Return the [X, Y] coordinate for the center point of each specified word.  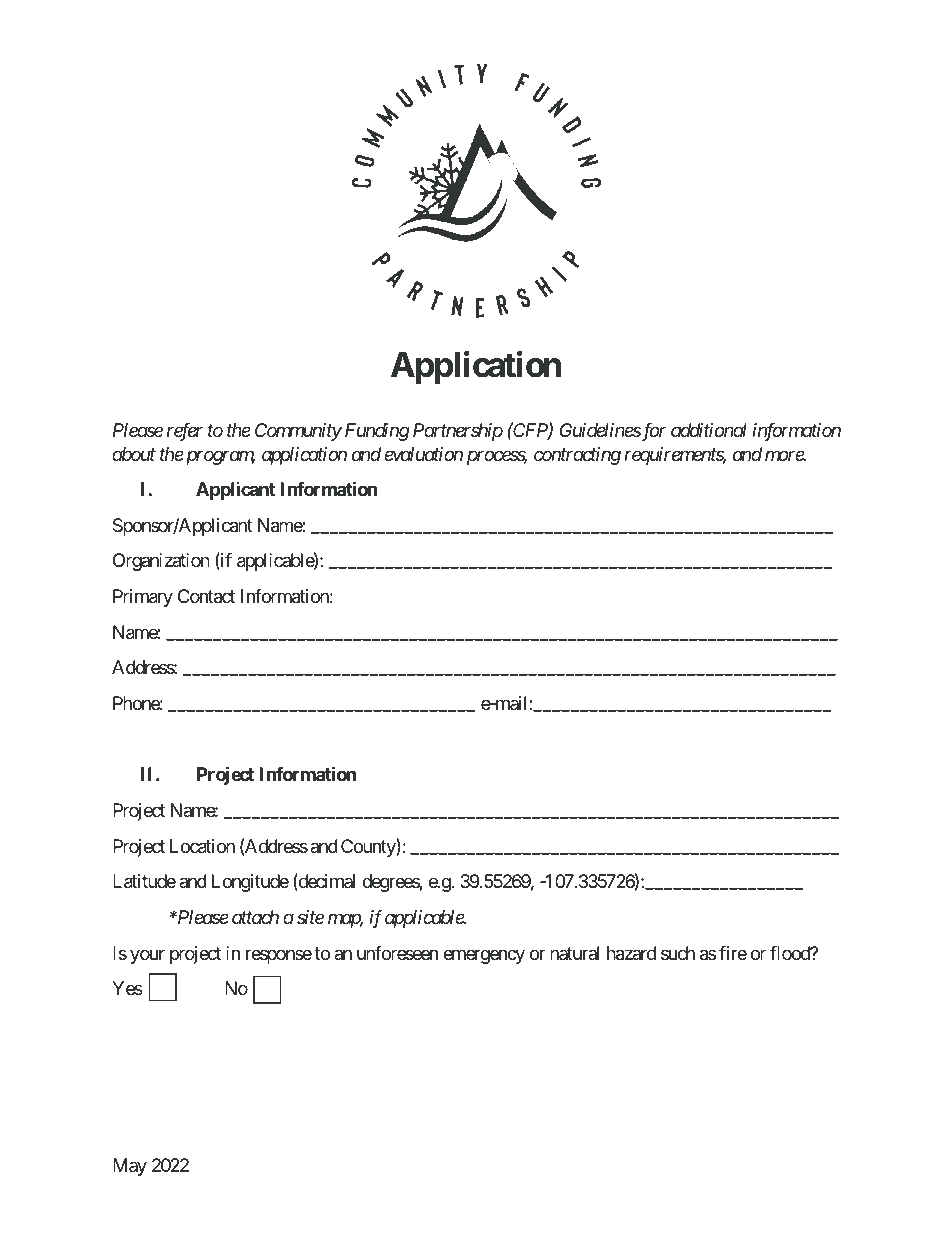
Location [202, 846]
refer [185, 432]
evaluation [423, 454]
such [678, 953]
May [130, 1167]
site [310, 917]
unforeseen [397, 953]
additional [709, 430]
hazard [631, 953]
